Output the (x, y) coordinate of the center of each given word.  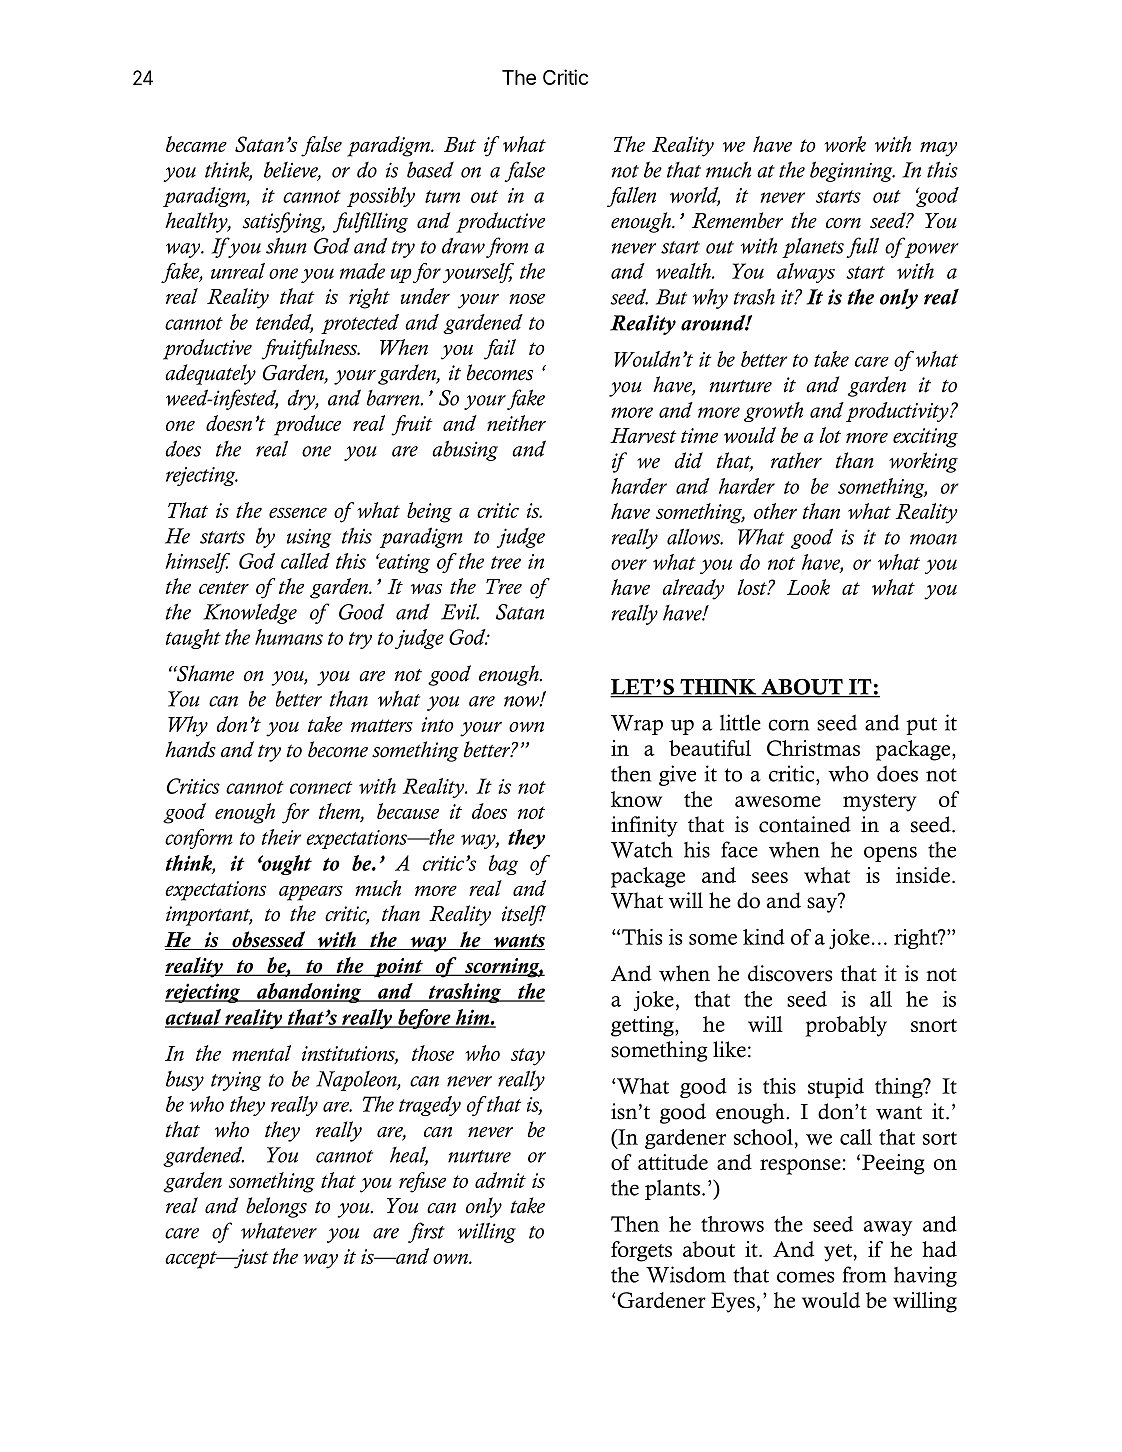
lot (830, 435)
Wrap (637, 725)
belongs (276, 1207)
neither (516, 423)
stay (528, 1057)
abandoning (309, 993)
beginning (852, 171)
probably (846, 1026)
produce (307, 425)
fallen (631, 197)
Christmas (813, 748)
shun (286, 245)
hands (190, 749)
